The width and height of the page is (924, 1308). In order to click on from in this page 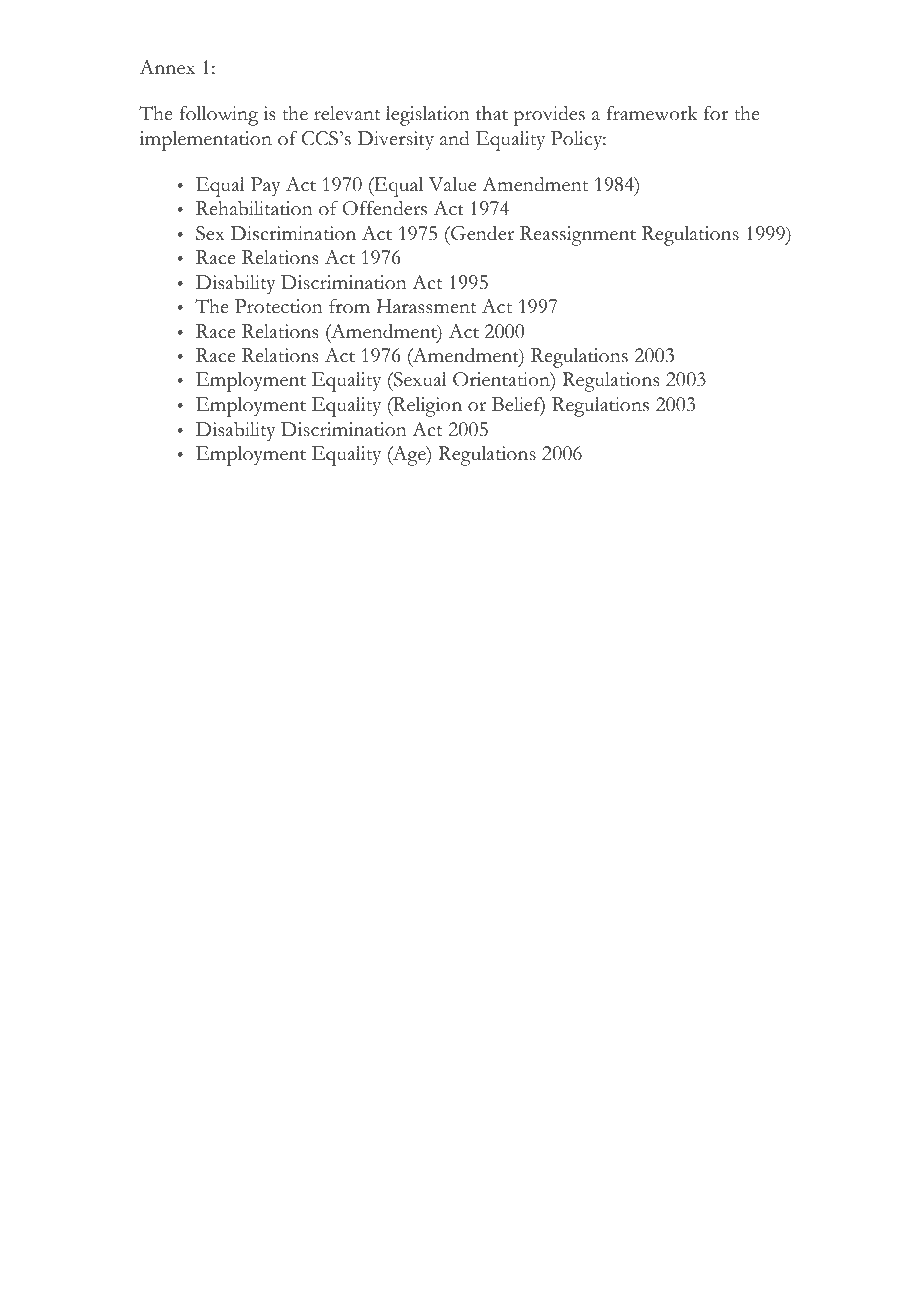, I will do `click(349, 306)`.
